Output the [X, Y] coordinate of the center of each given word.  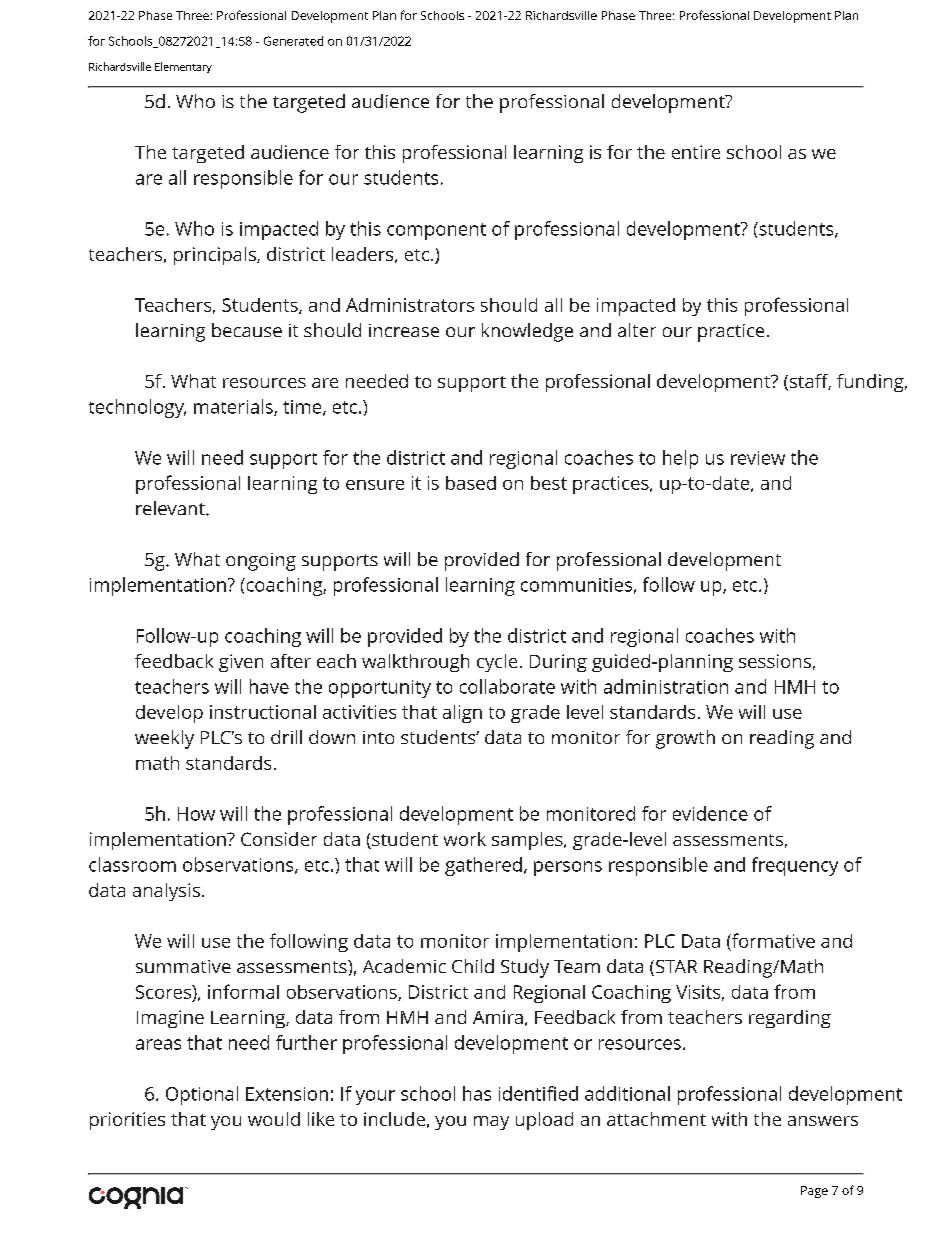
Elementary [183, 67]
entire [696, 152]
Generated [293, 41]
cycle [497, 663]
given [241, 663]
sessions [775, 661]
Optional [202, 1095]
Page [814, 1192]
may [491, 1123]
